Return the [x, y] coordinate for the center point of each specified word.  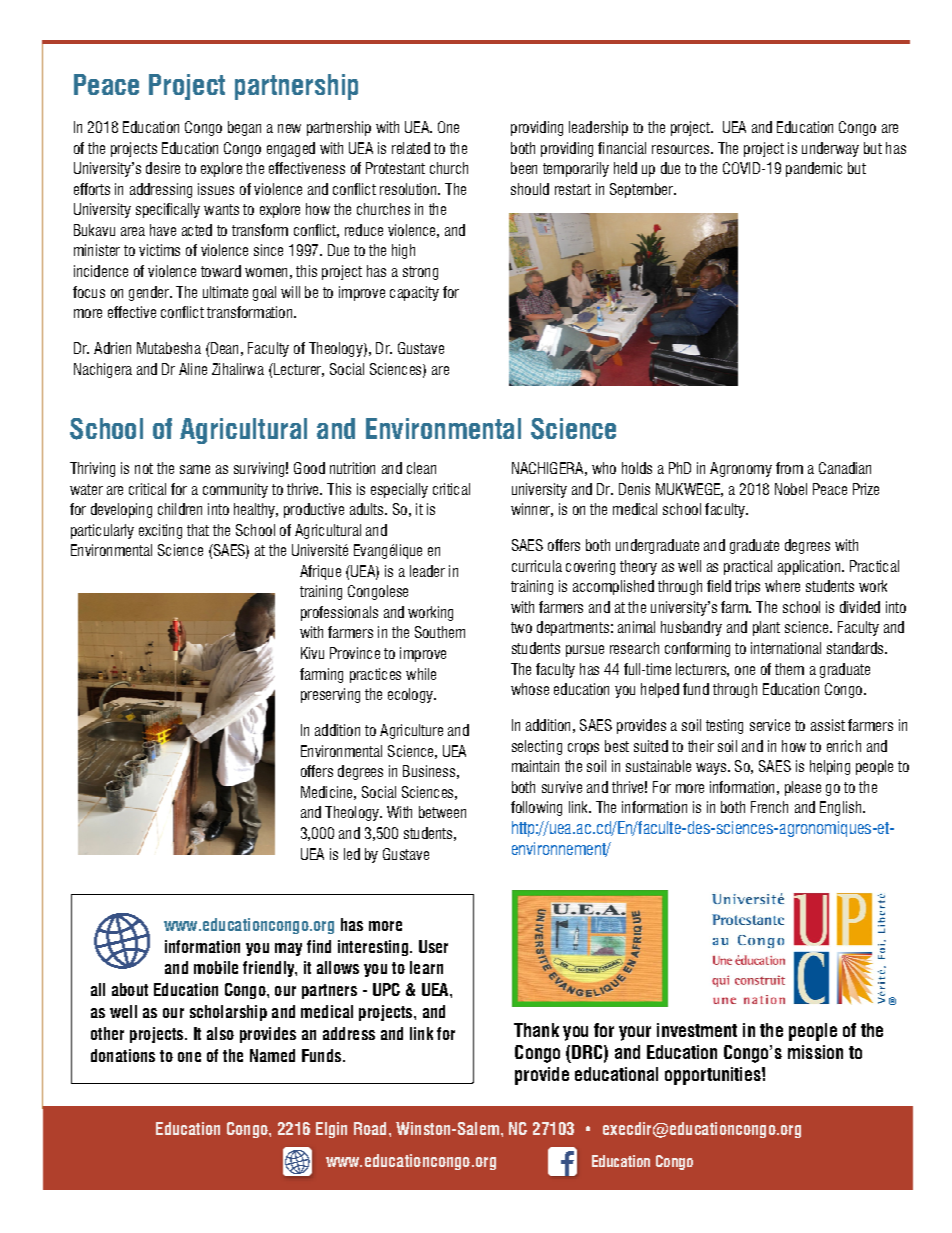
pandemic [814, 169]
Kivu [312, 653]
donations [123, 1055]
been [524, 168]
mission [815, 1052]
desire [163, 168]
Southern [440, 632]
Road [370, 1128]
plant [766, 628]
